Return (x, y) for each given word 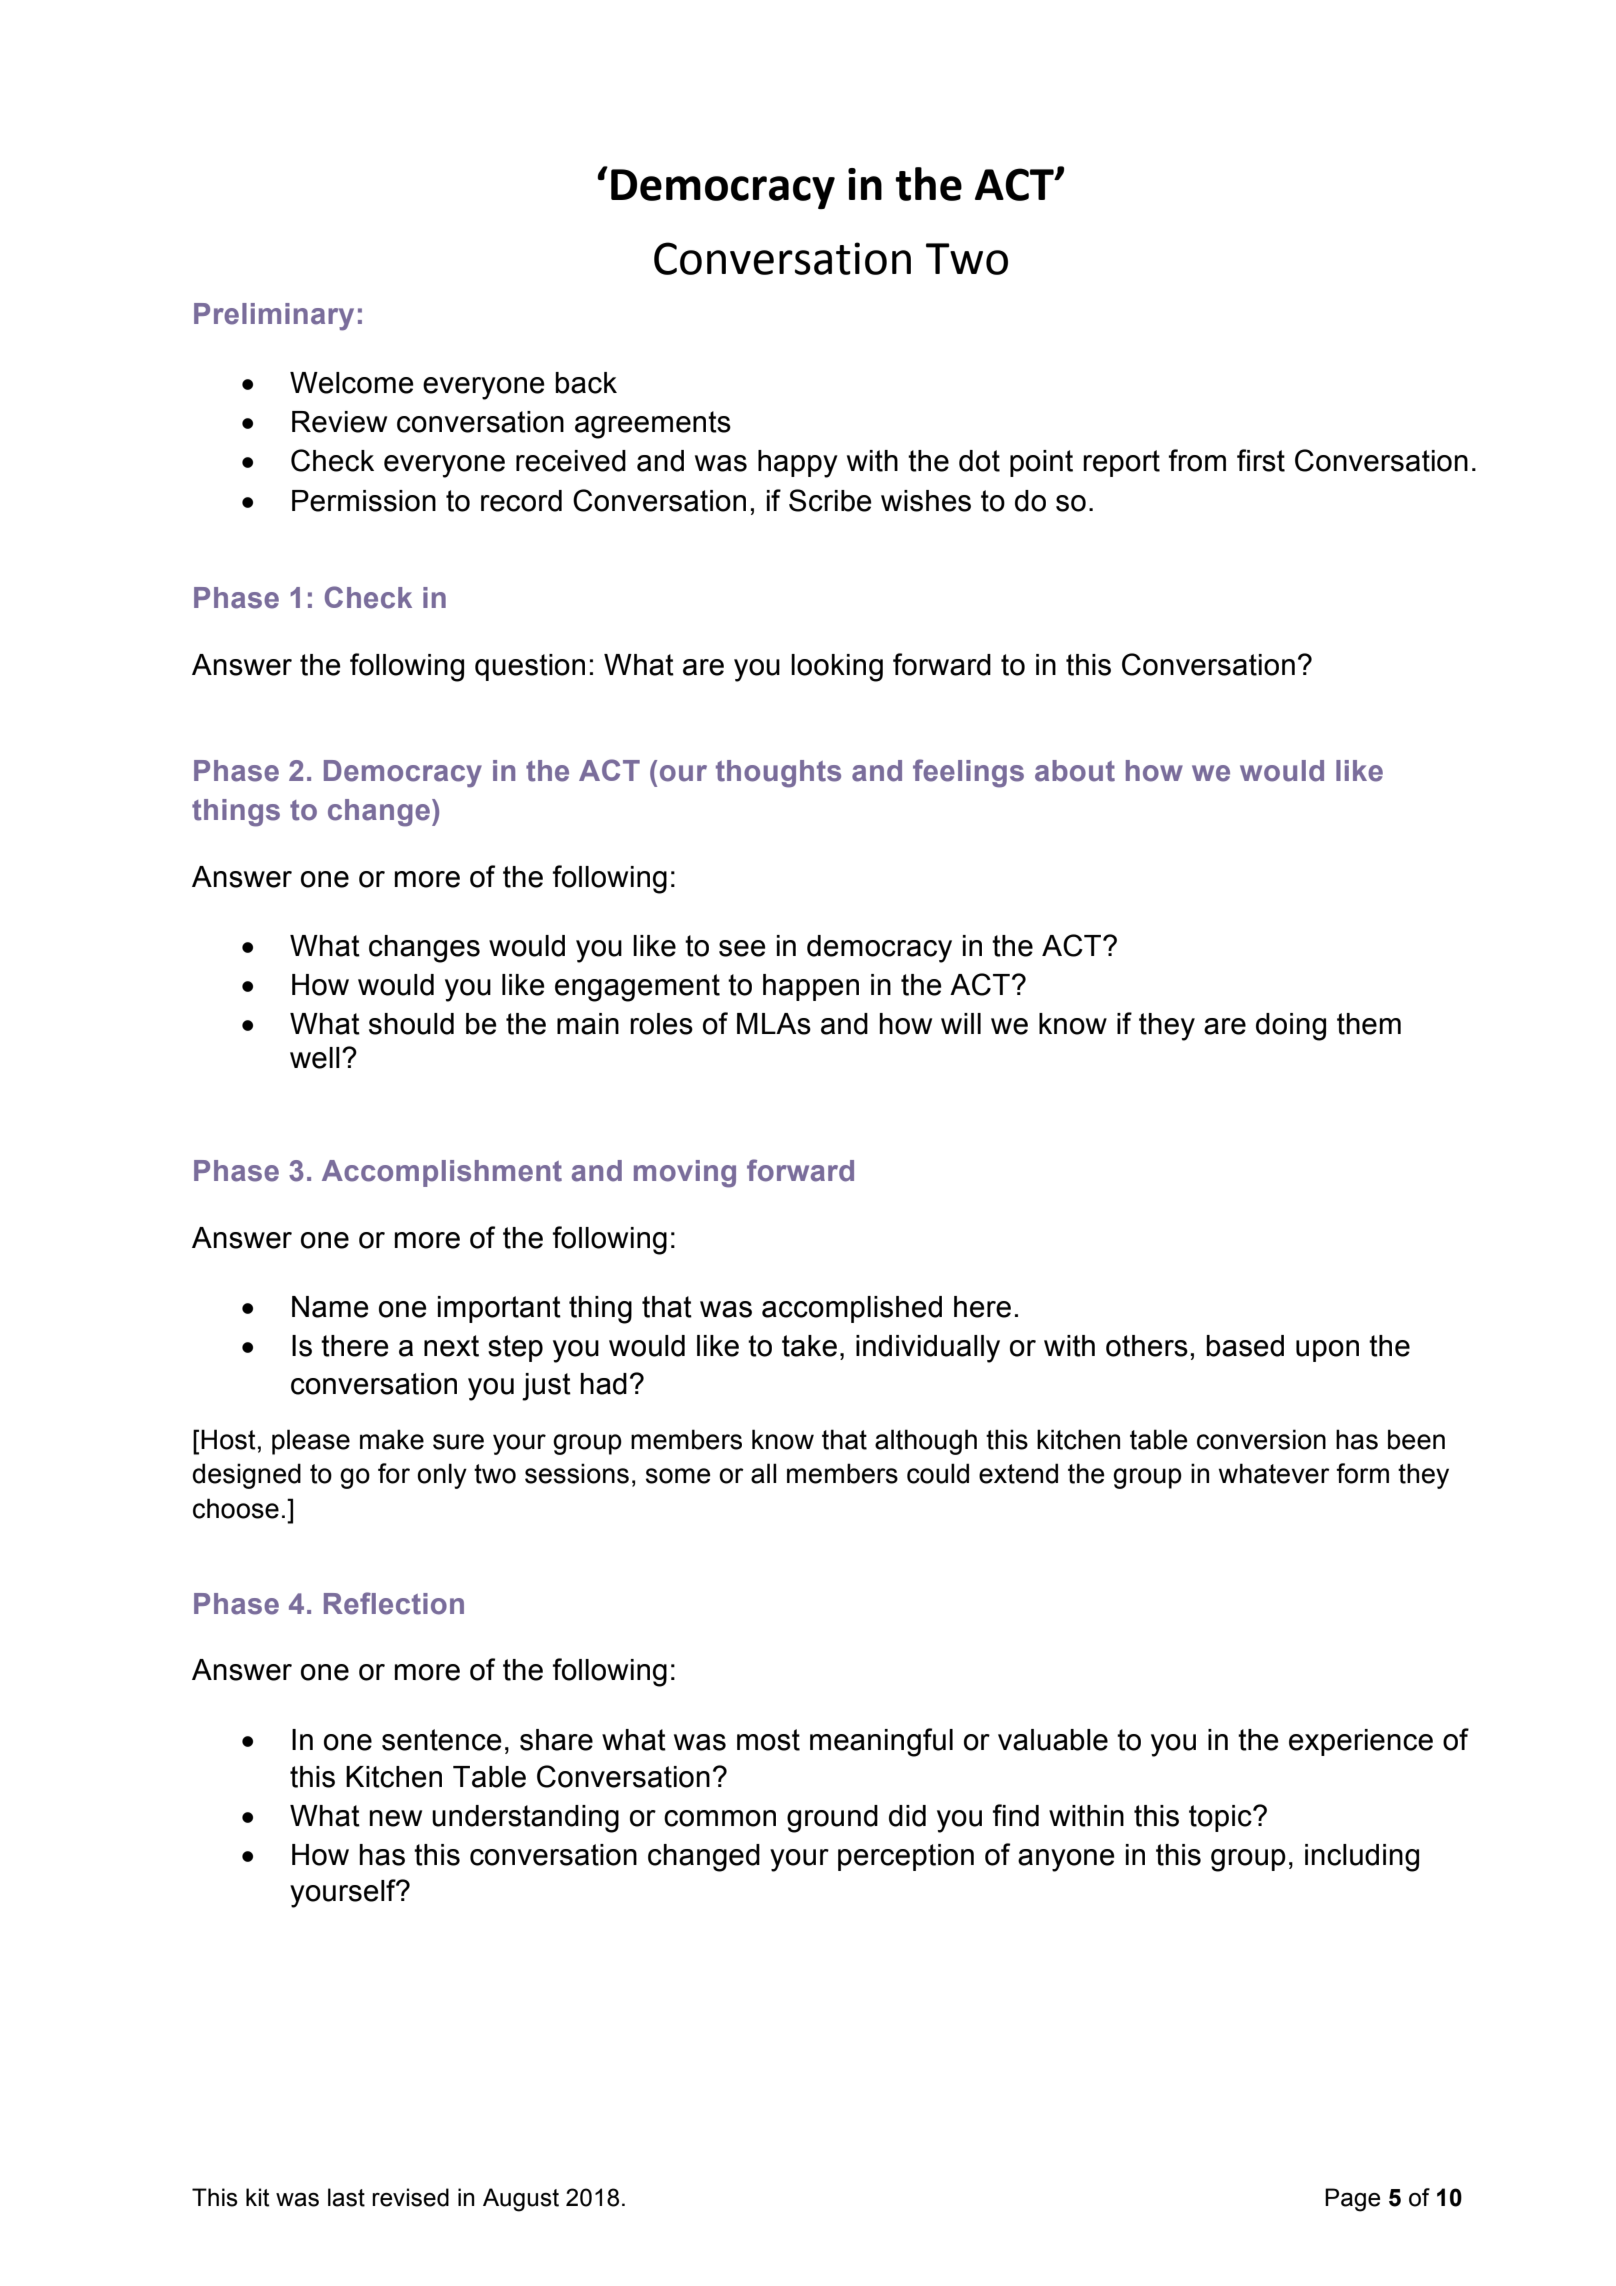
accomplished (852, 1309)
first (1261, 460)
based (1245, 1346)
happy (798, 464)
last (346, 2197)
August (521, 2200)
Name (330, 1307)
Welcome (352, 383)
